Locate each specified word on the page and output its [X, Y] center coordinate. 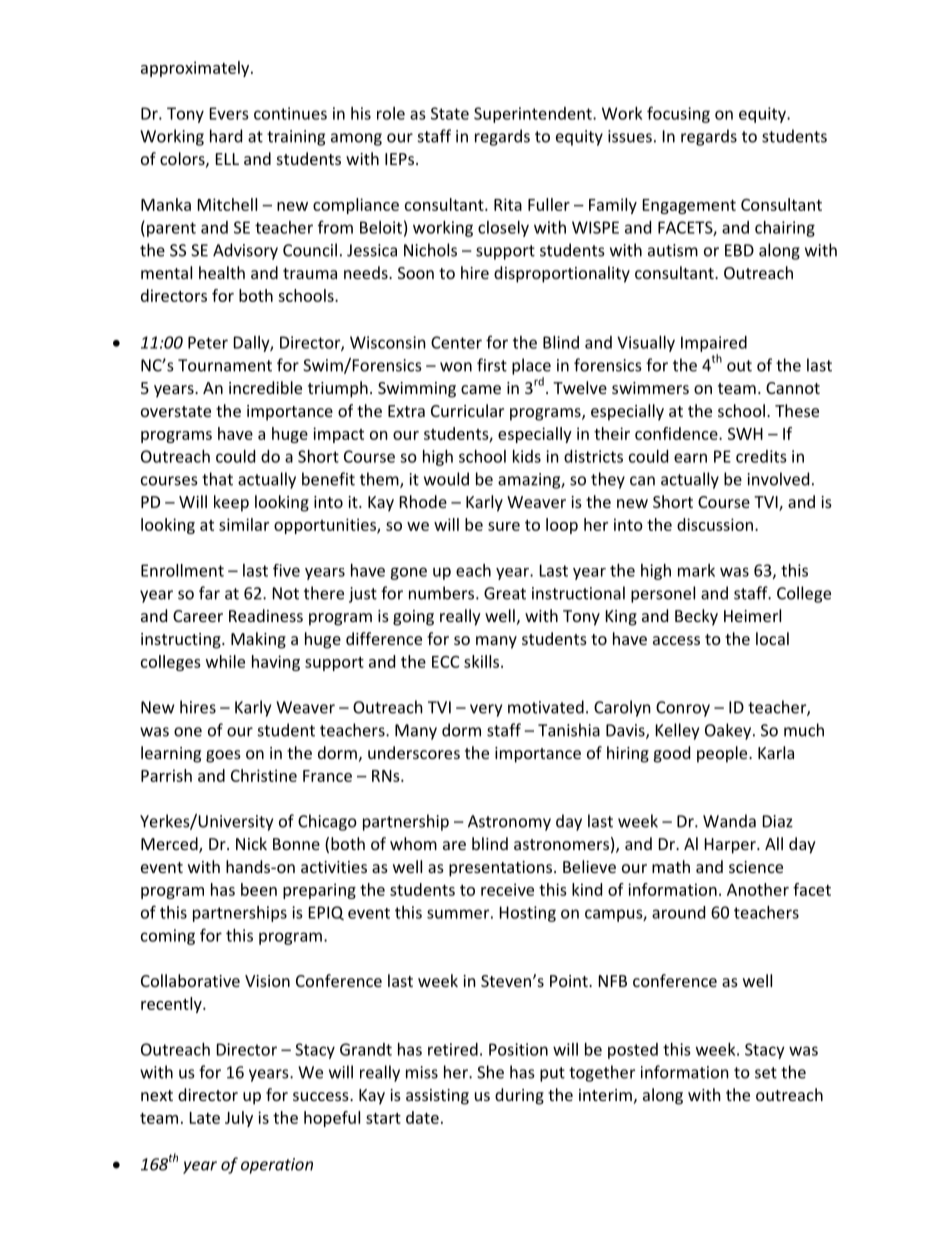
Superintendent [534, 115]
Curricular [467, 410]
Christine [264, 775]
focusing [678, 114]
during [519, 1096]
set [766, 1073]
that [217, 479]
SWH [745, 434]
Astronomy [509, 823]
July [239, 1119]
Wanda [729, 821]
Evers [229, 113]
